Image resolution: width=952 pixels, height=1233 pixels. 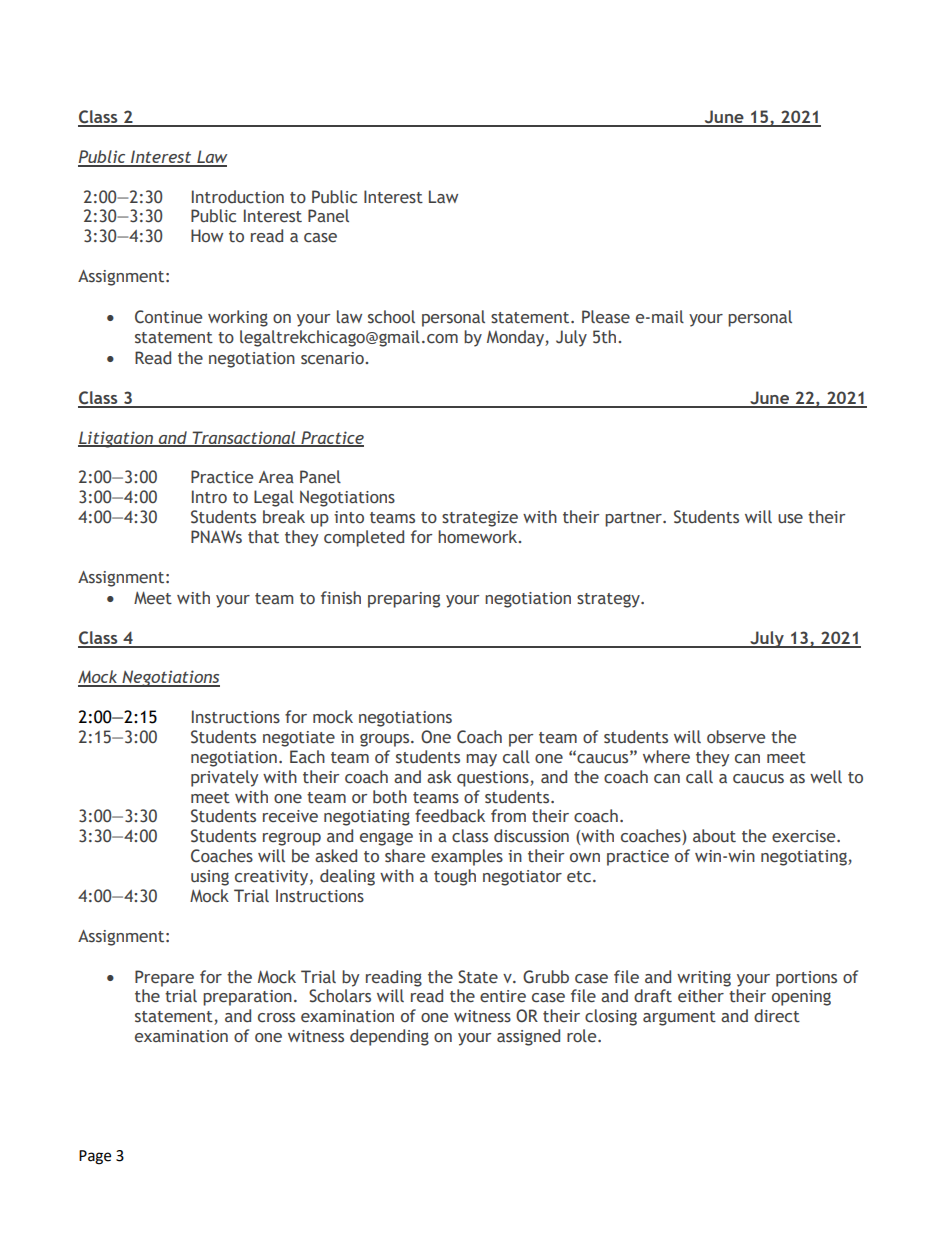 I want to click on school, so click(x=391, y=317).
